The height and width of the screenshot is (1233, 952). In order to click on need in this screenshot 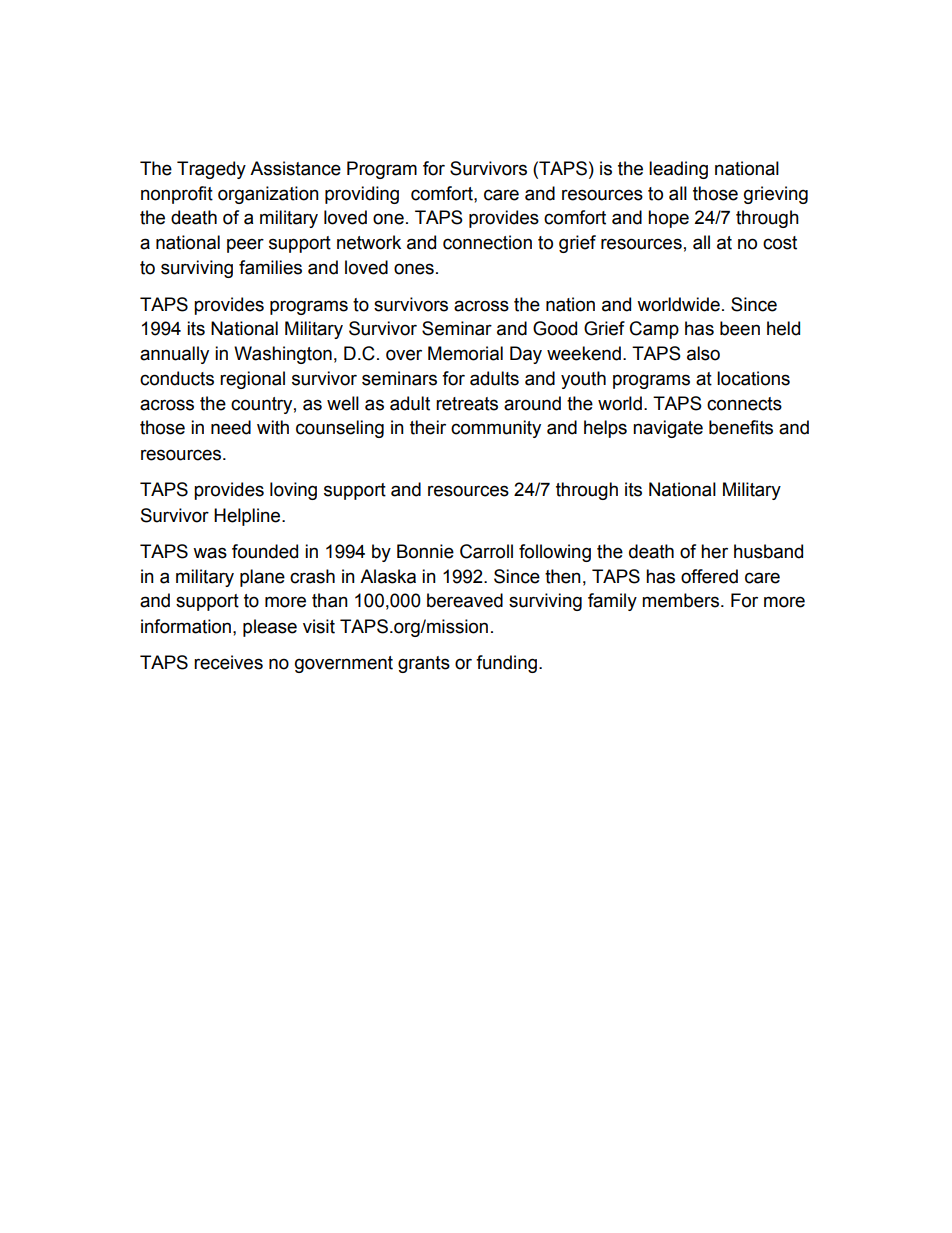, I will do `click(231, 427)`.
